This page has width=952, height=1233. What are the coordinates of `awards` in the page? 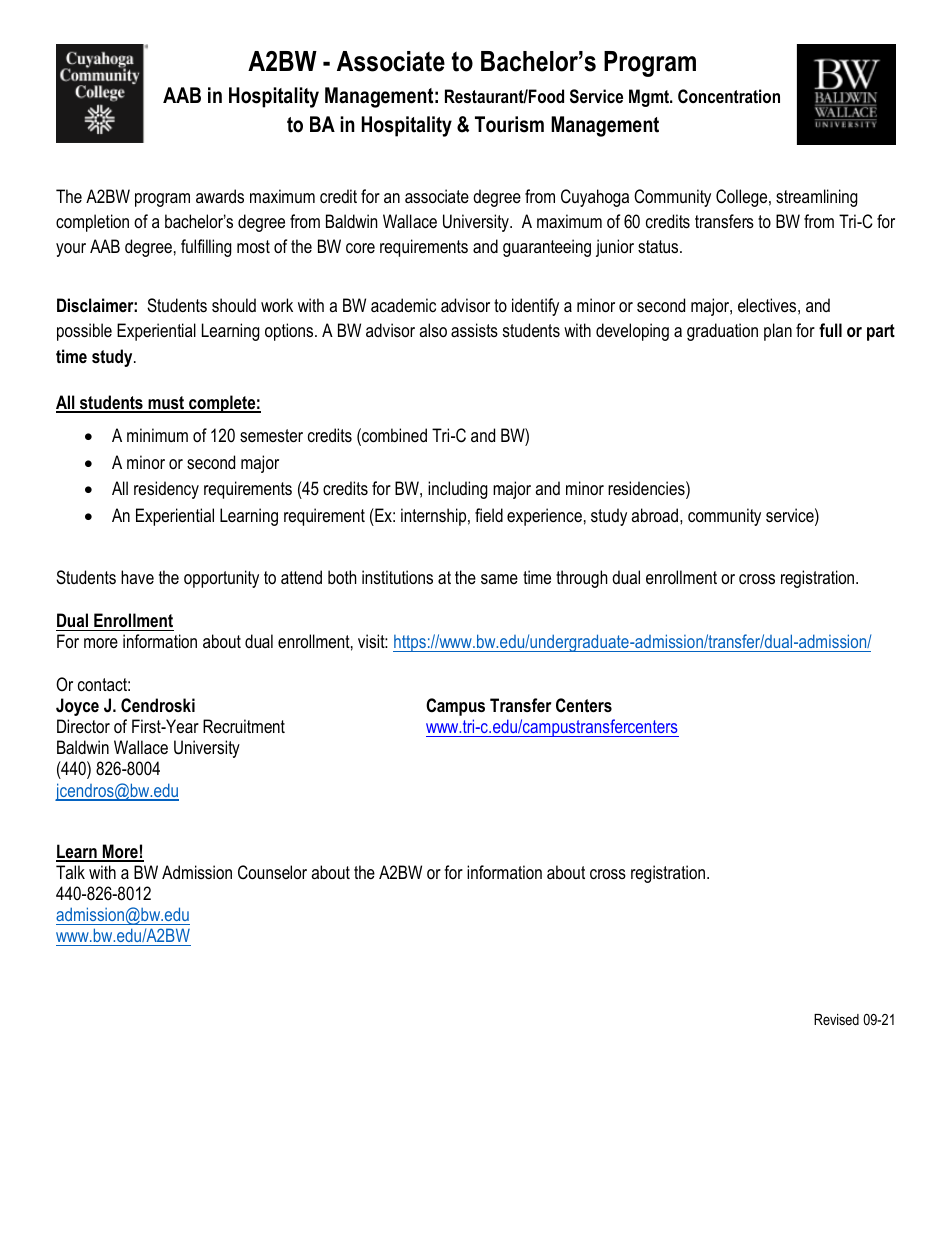 It's located at (220, 196).
